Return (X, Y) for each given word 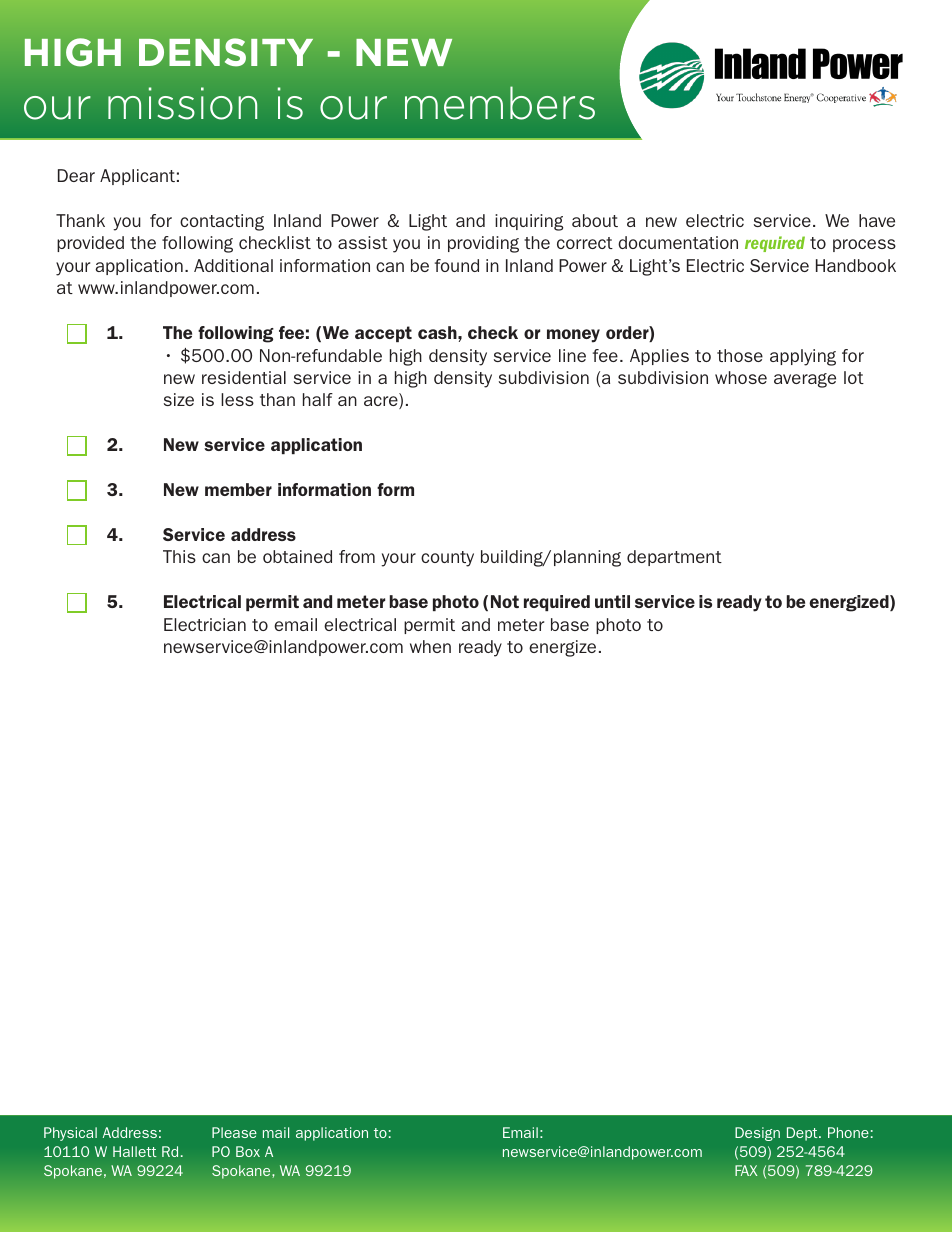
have (877, 220)
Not (505, 601)
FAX (746, 1170)
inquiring (529, 222)
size (179, 399)
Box (248, 1151)
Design (757, 1134)
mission (182, 103)
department (674, 558)
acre (382, 402)
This (179, 556)
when (430, 646)
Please (234, 1132)
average (805, 380)
